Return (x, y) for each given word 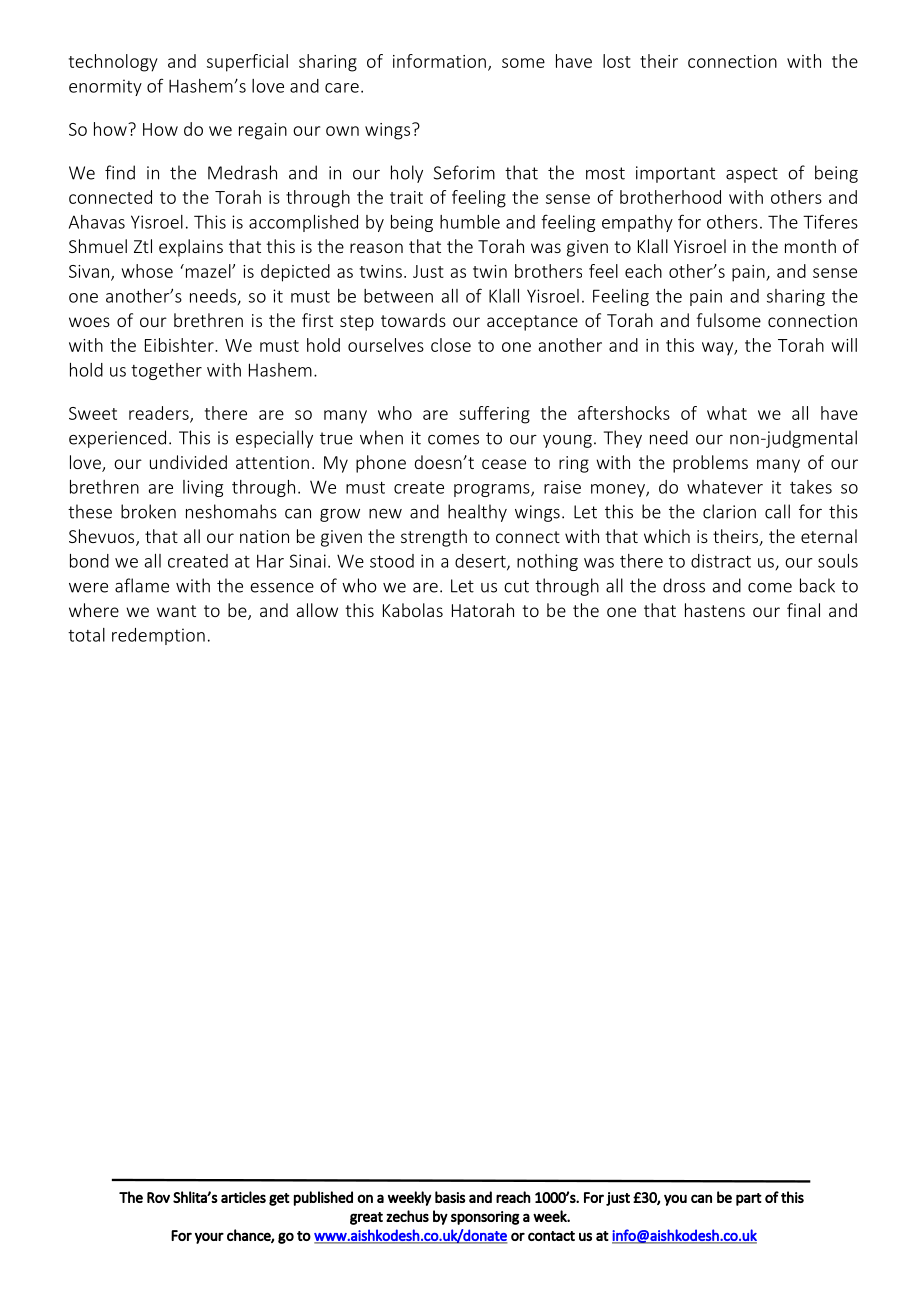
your (209, 1238)
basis (450, 1197)
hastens (715, 610)
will (844, 345)
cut (516, 586)
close (451, 345)
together (166, 371)
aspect (752, 175)
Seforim (464, 172)
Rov (158, 1197)
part (749, 1199)
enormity (105, 87)
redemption (158, 636)
